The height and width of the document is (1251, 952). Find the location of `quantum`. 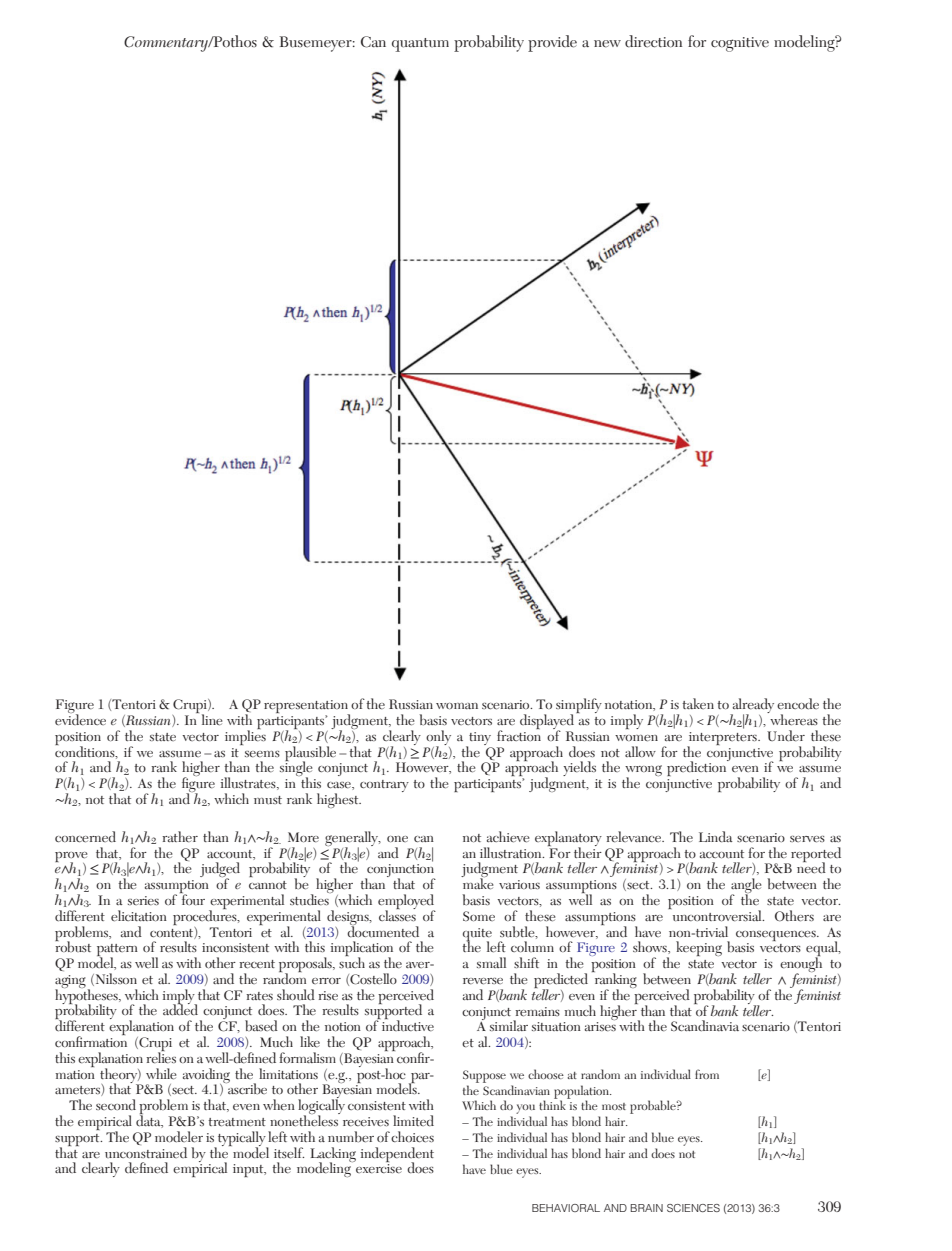

quantum is located at coordinates (420, 45).
